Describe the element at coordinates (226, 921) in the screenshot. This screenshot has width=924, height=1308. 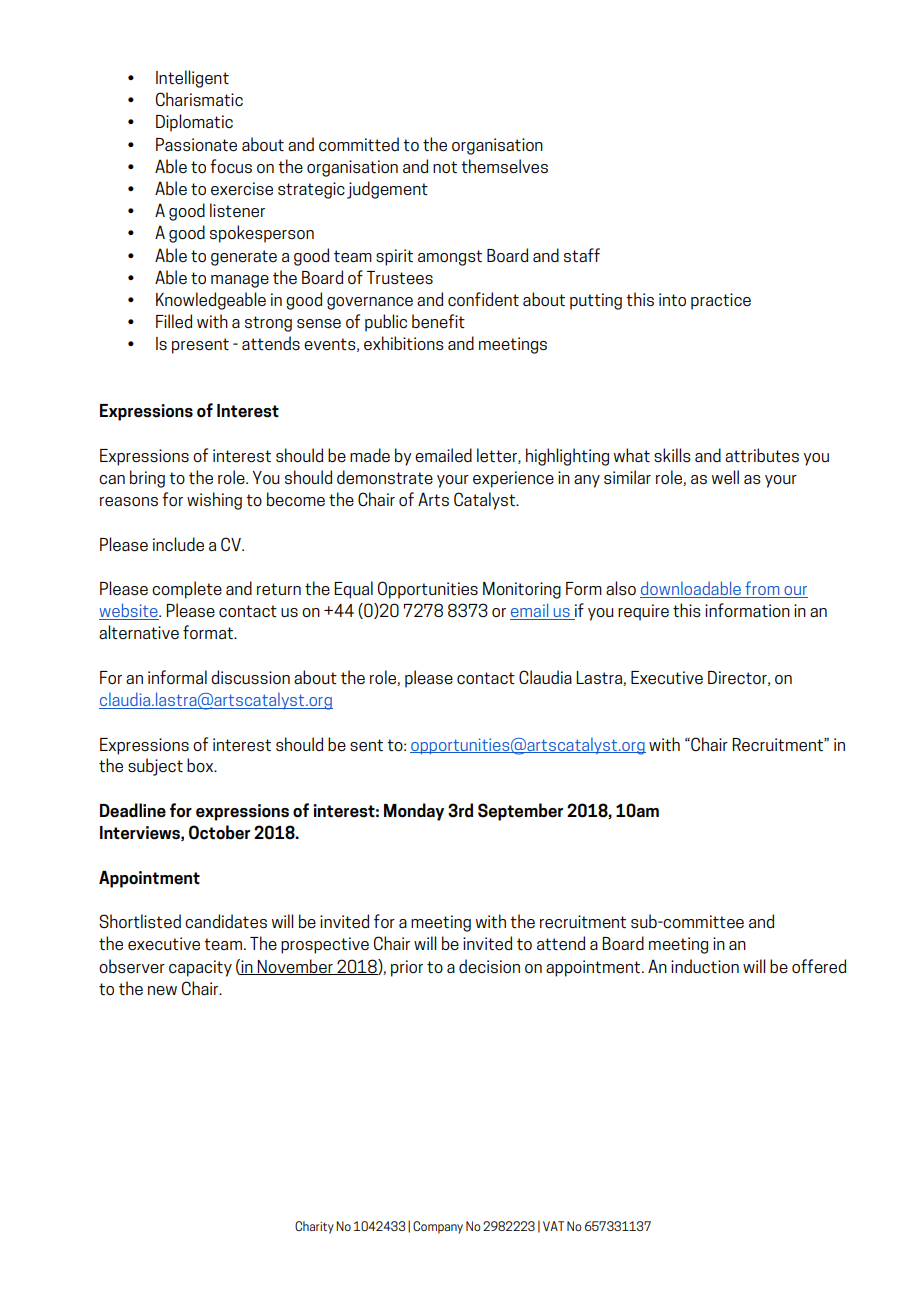
I see `candidates` at that location.
